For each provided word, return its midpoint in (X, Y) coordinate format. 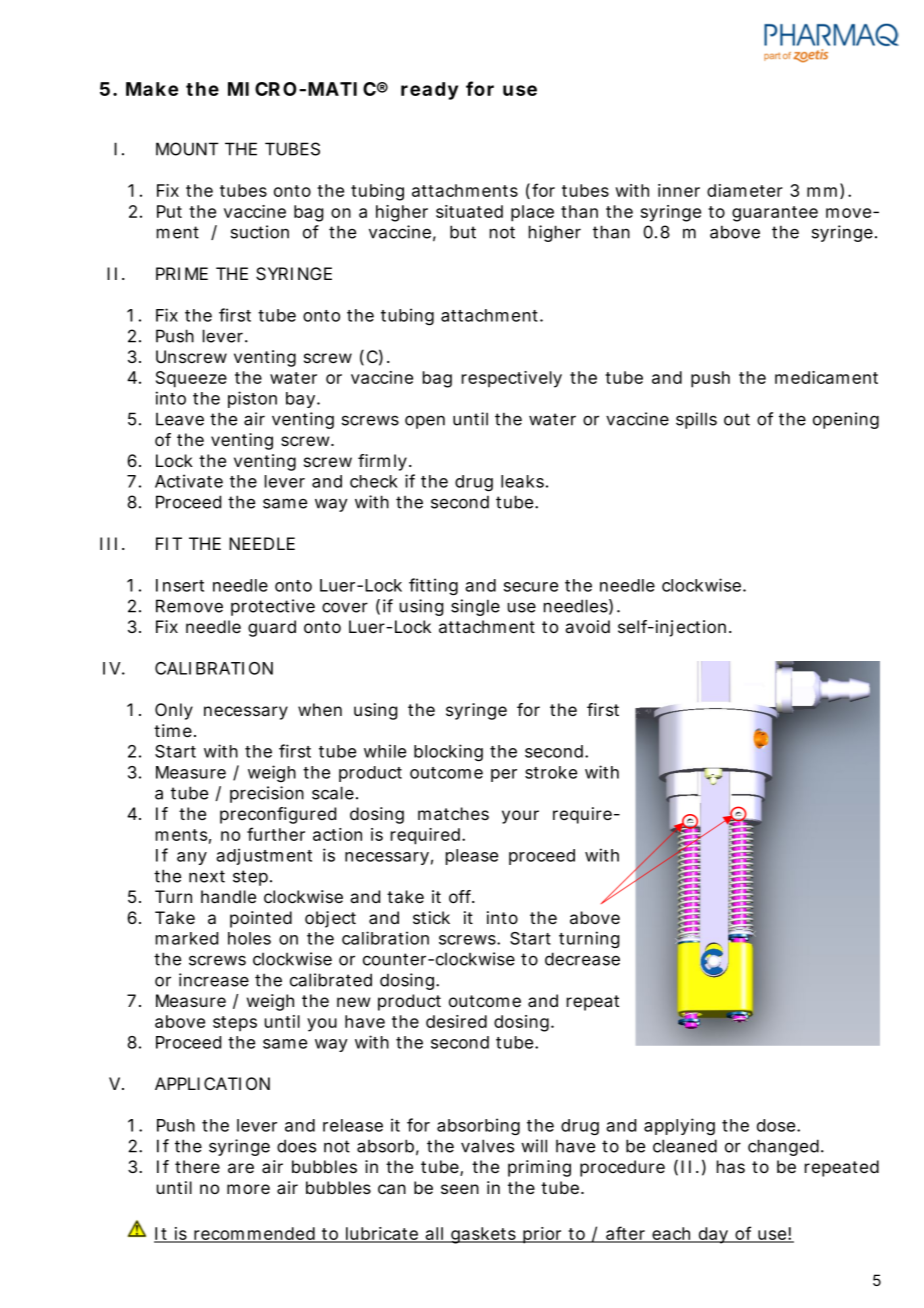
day (713, 1235)
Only (174, 711)
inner (679, 190)
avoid (587, 626)
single (475, 607)
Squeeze (191, 379)
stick (431, 917)
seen (460, 1189)
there (197, 1166)
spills (696, 420)
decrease (582, 959)
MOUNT (187, 149)
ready (429, 91)
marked (187, 938)
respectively (512, 379)
